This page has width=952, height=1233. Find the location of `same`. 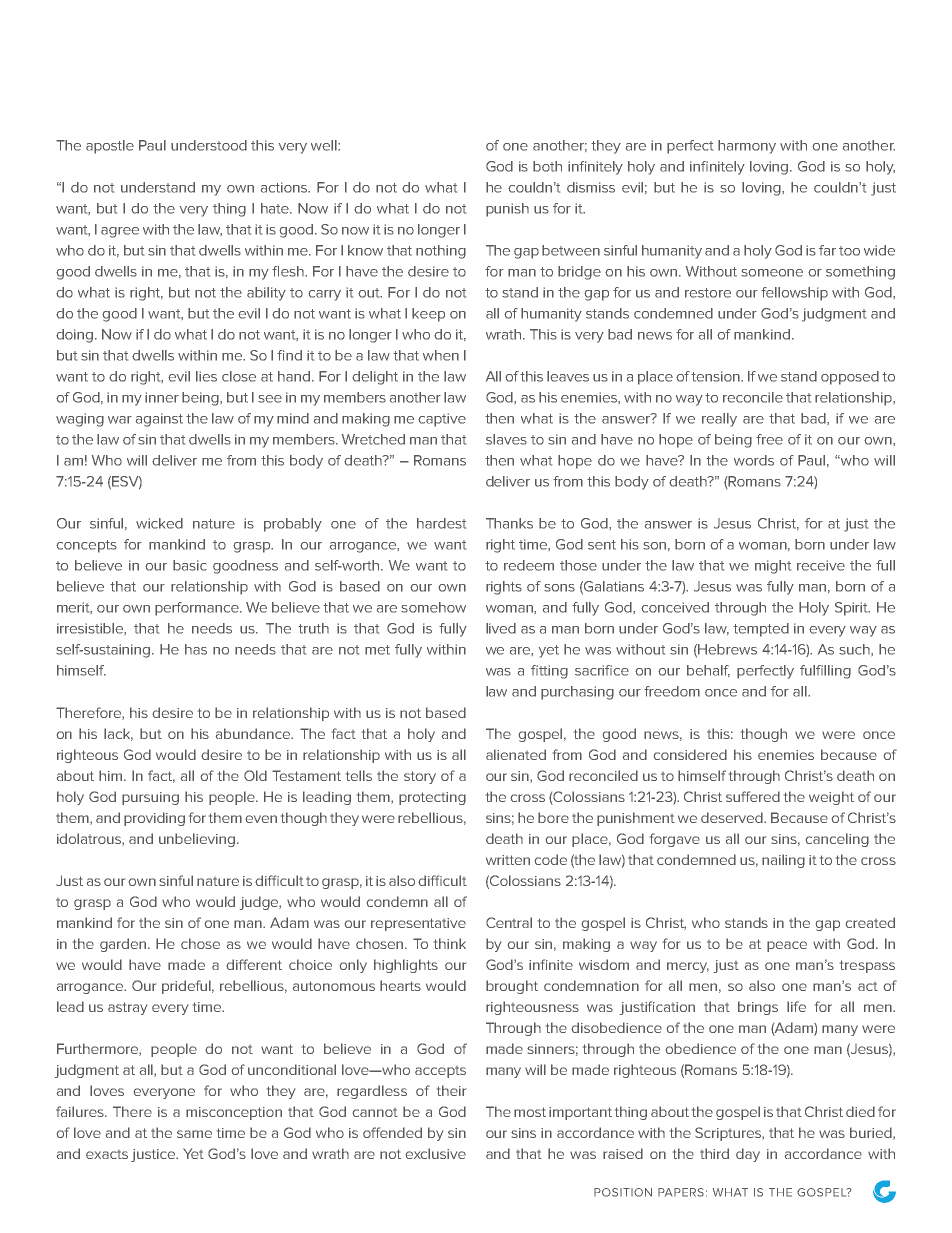

same is located at coordinates (194, 1134).
